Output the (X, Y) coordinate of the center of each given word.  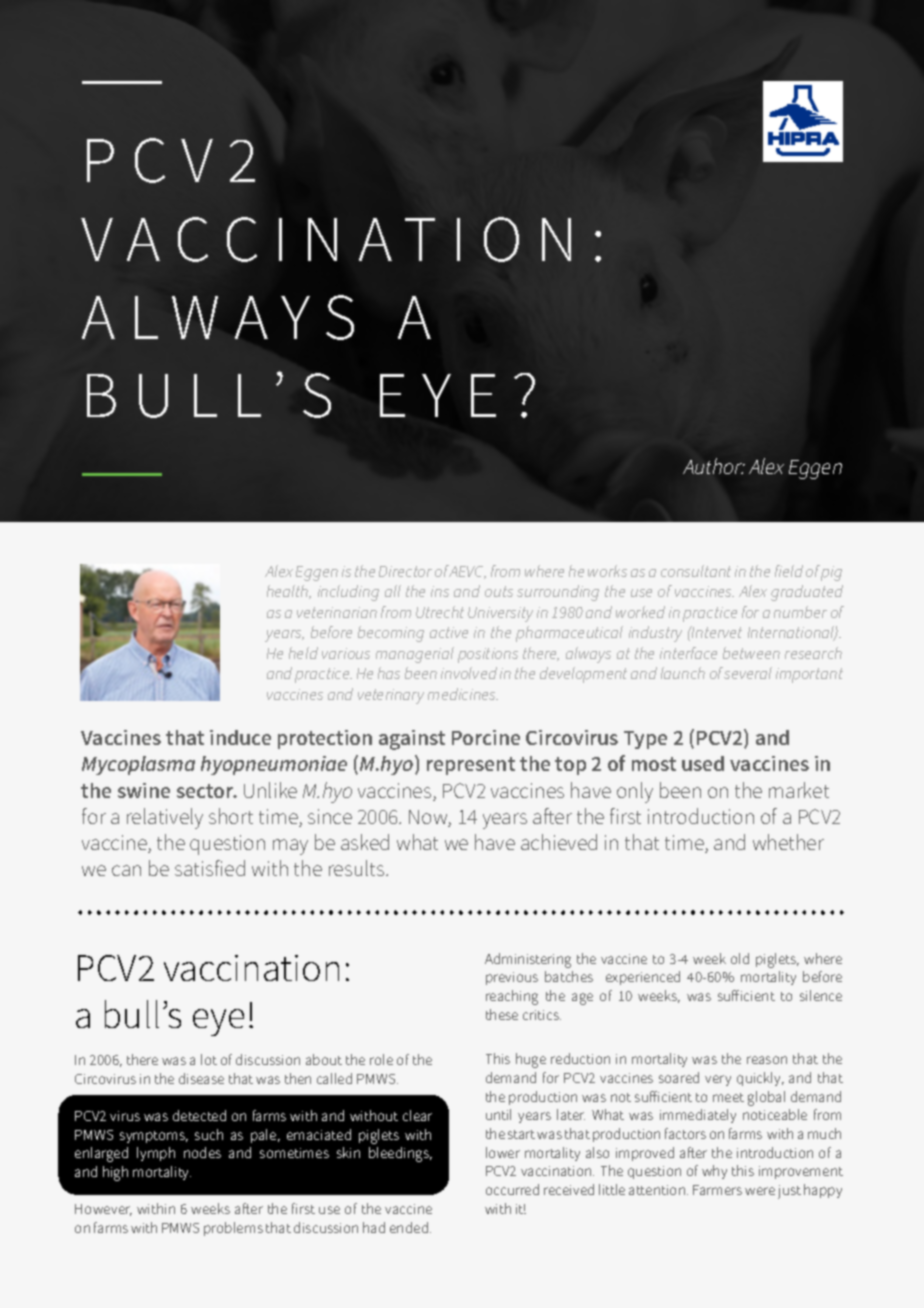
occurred (512, 1189)
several (748, 673)
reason (767, 1060)
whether (788, 842)
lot (209, 1059)
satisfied (210, 868)
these (502, 1014)
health (289, 592)
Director (405, 571)
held (303, 653)
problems (233, 1229)
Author (714, 466)
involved (469, 673)
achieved (559, 842)
